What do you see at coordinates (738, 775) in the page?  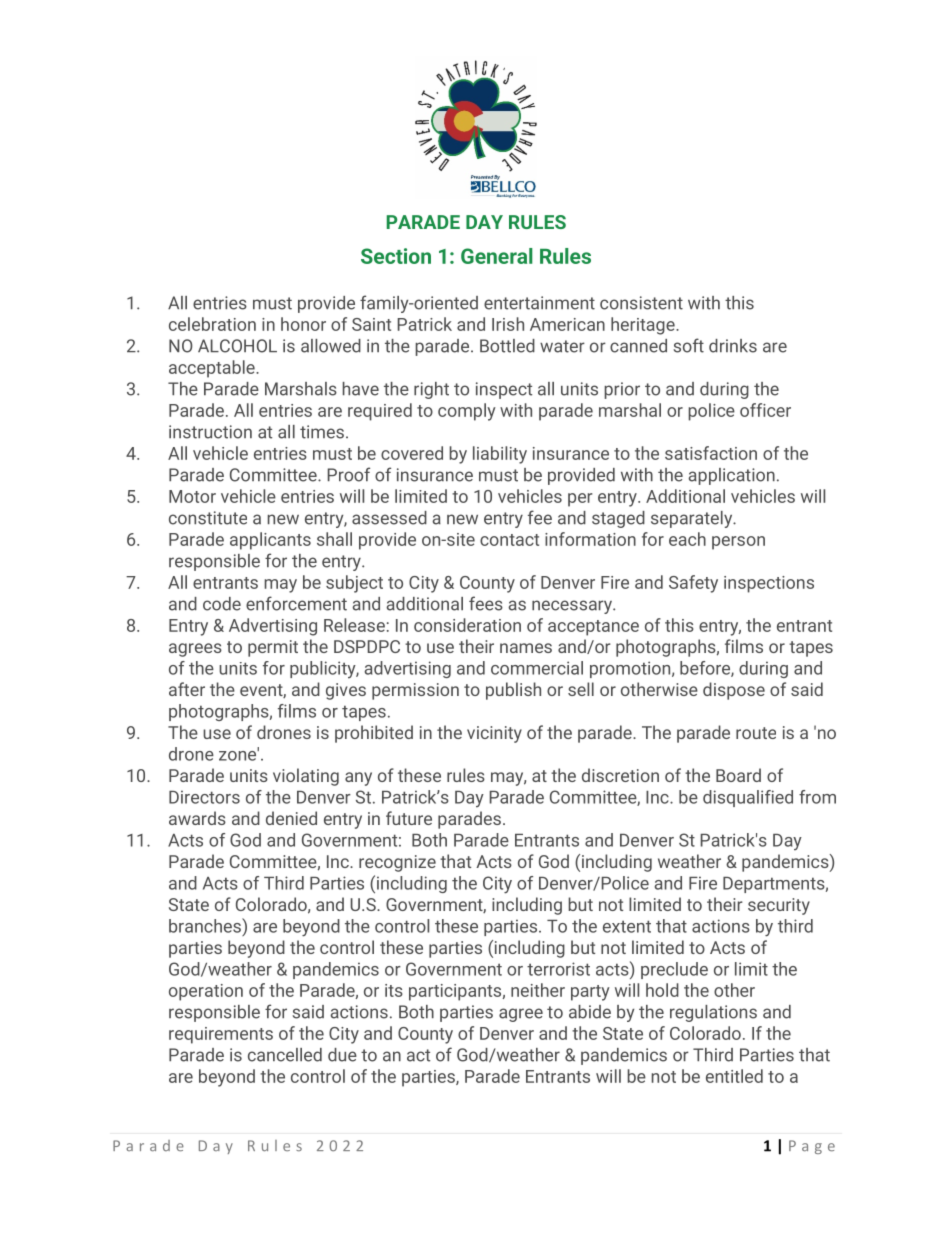 I see `Board` at bounding box center [738, 775].
